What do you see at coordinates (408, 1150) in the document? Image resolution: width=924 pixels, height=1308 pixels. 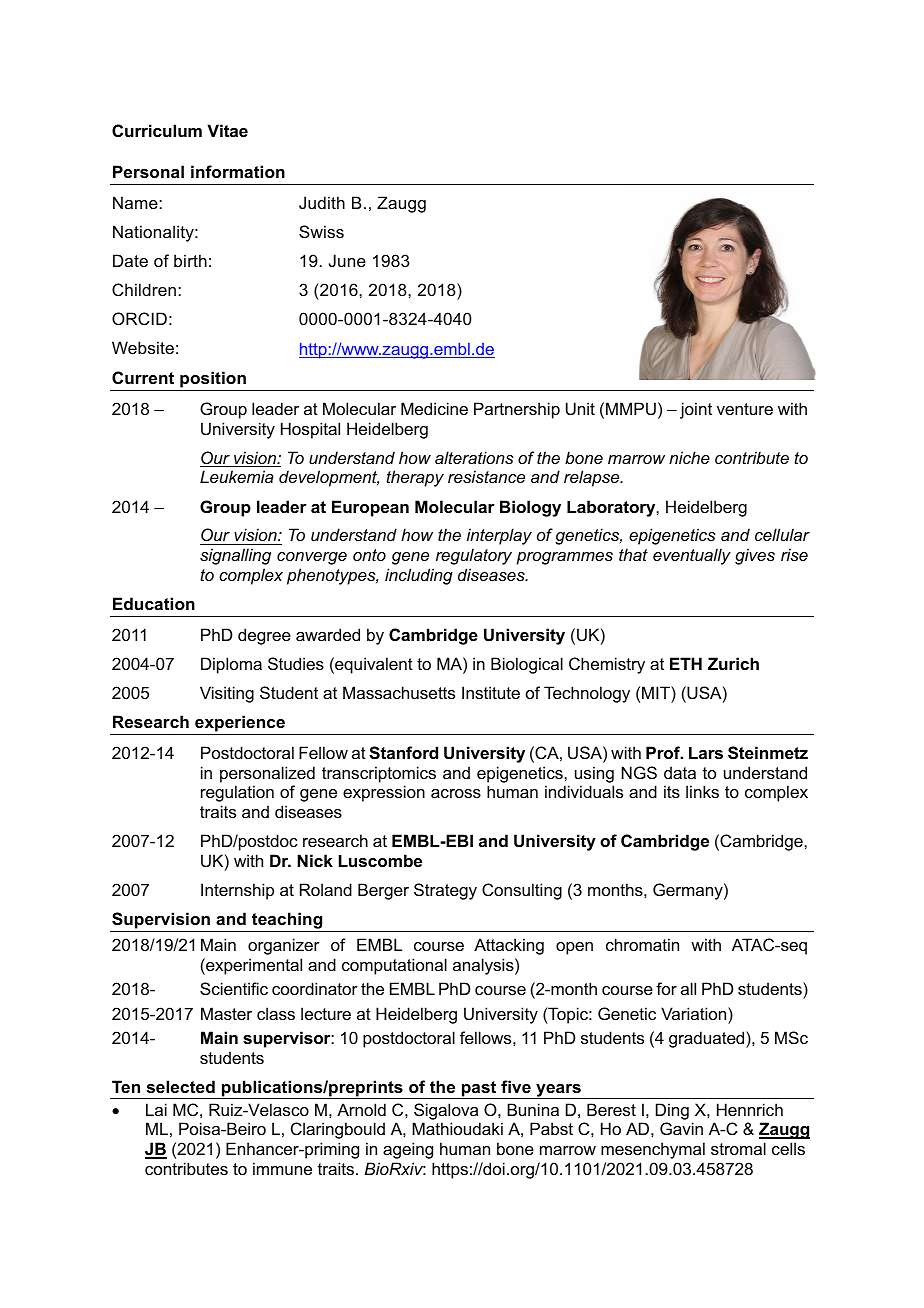 I see `ageing` at bounding box center [408, 1150].
